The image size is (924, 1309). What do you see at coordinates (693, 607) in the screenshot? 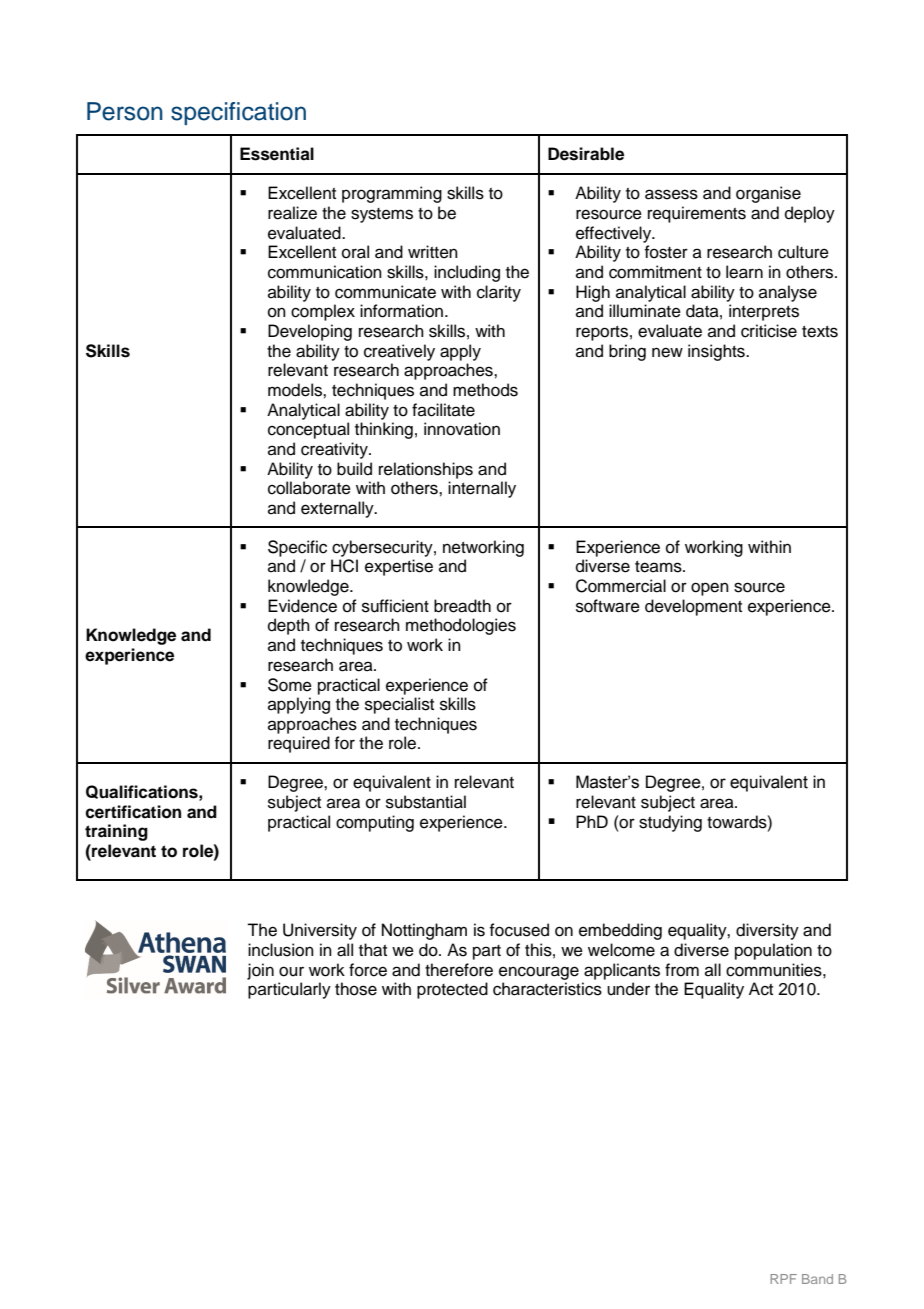
I see `development` at bounding box center [693, 607].
